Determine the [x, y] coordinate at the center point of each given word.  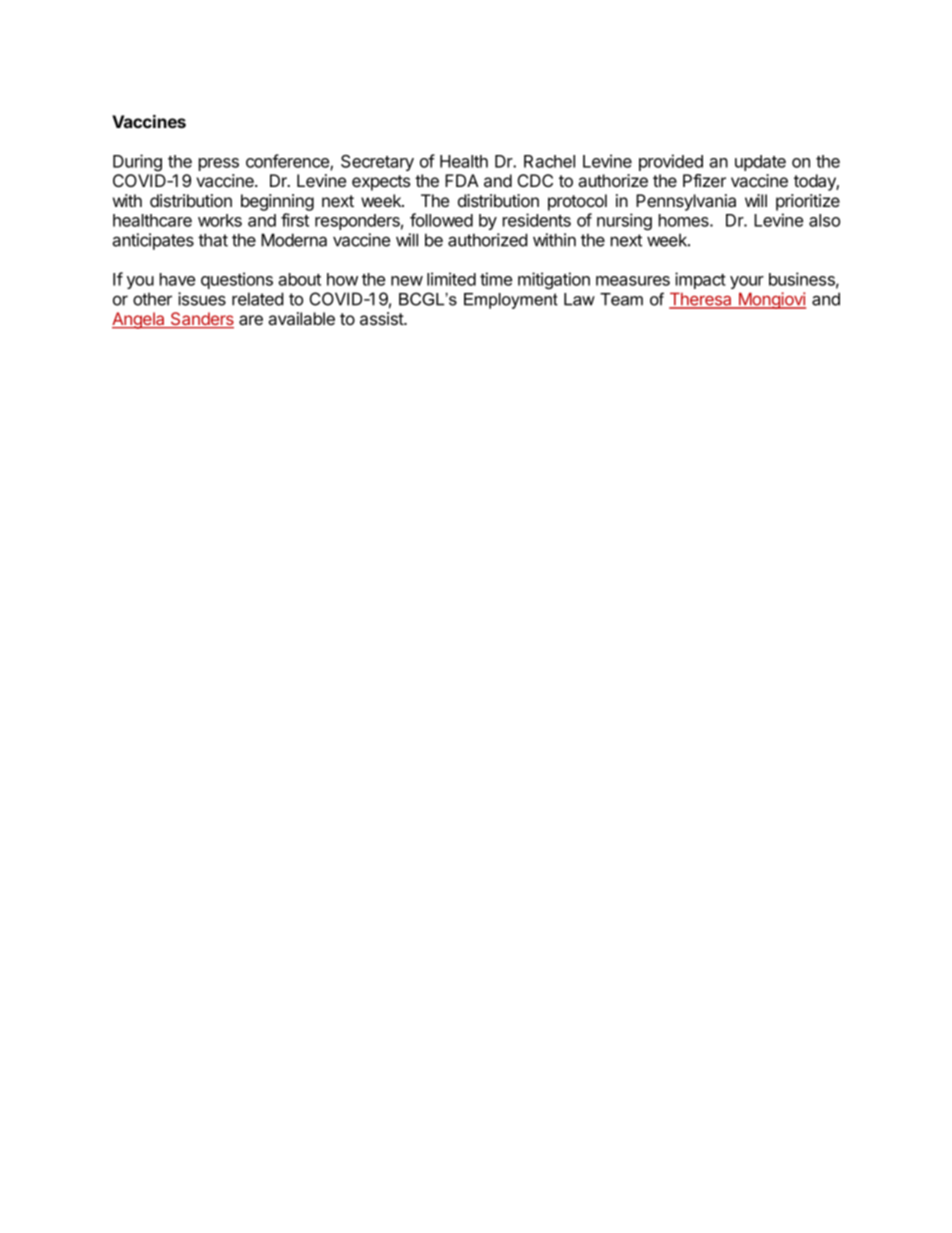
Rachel [549, 161]
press [219, 164]
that [213, 240]
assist [382, 319]
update [760, 163]
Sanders [201, 320]
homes [685, 220]
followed [441, 220]
